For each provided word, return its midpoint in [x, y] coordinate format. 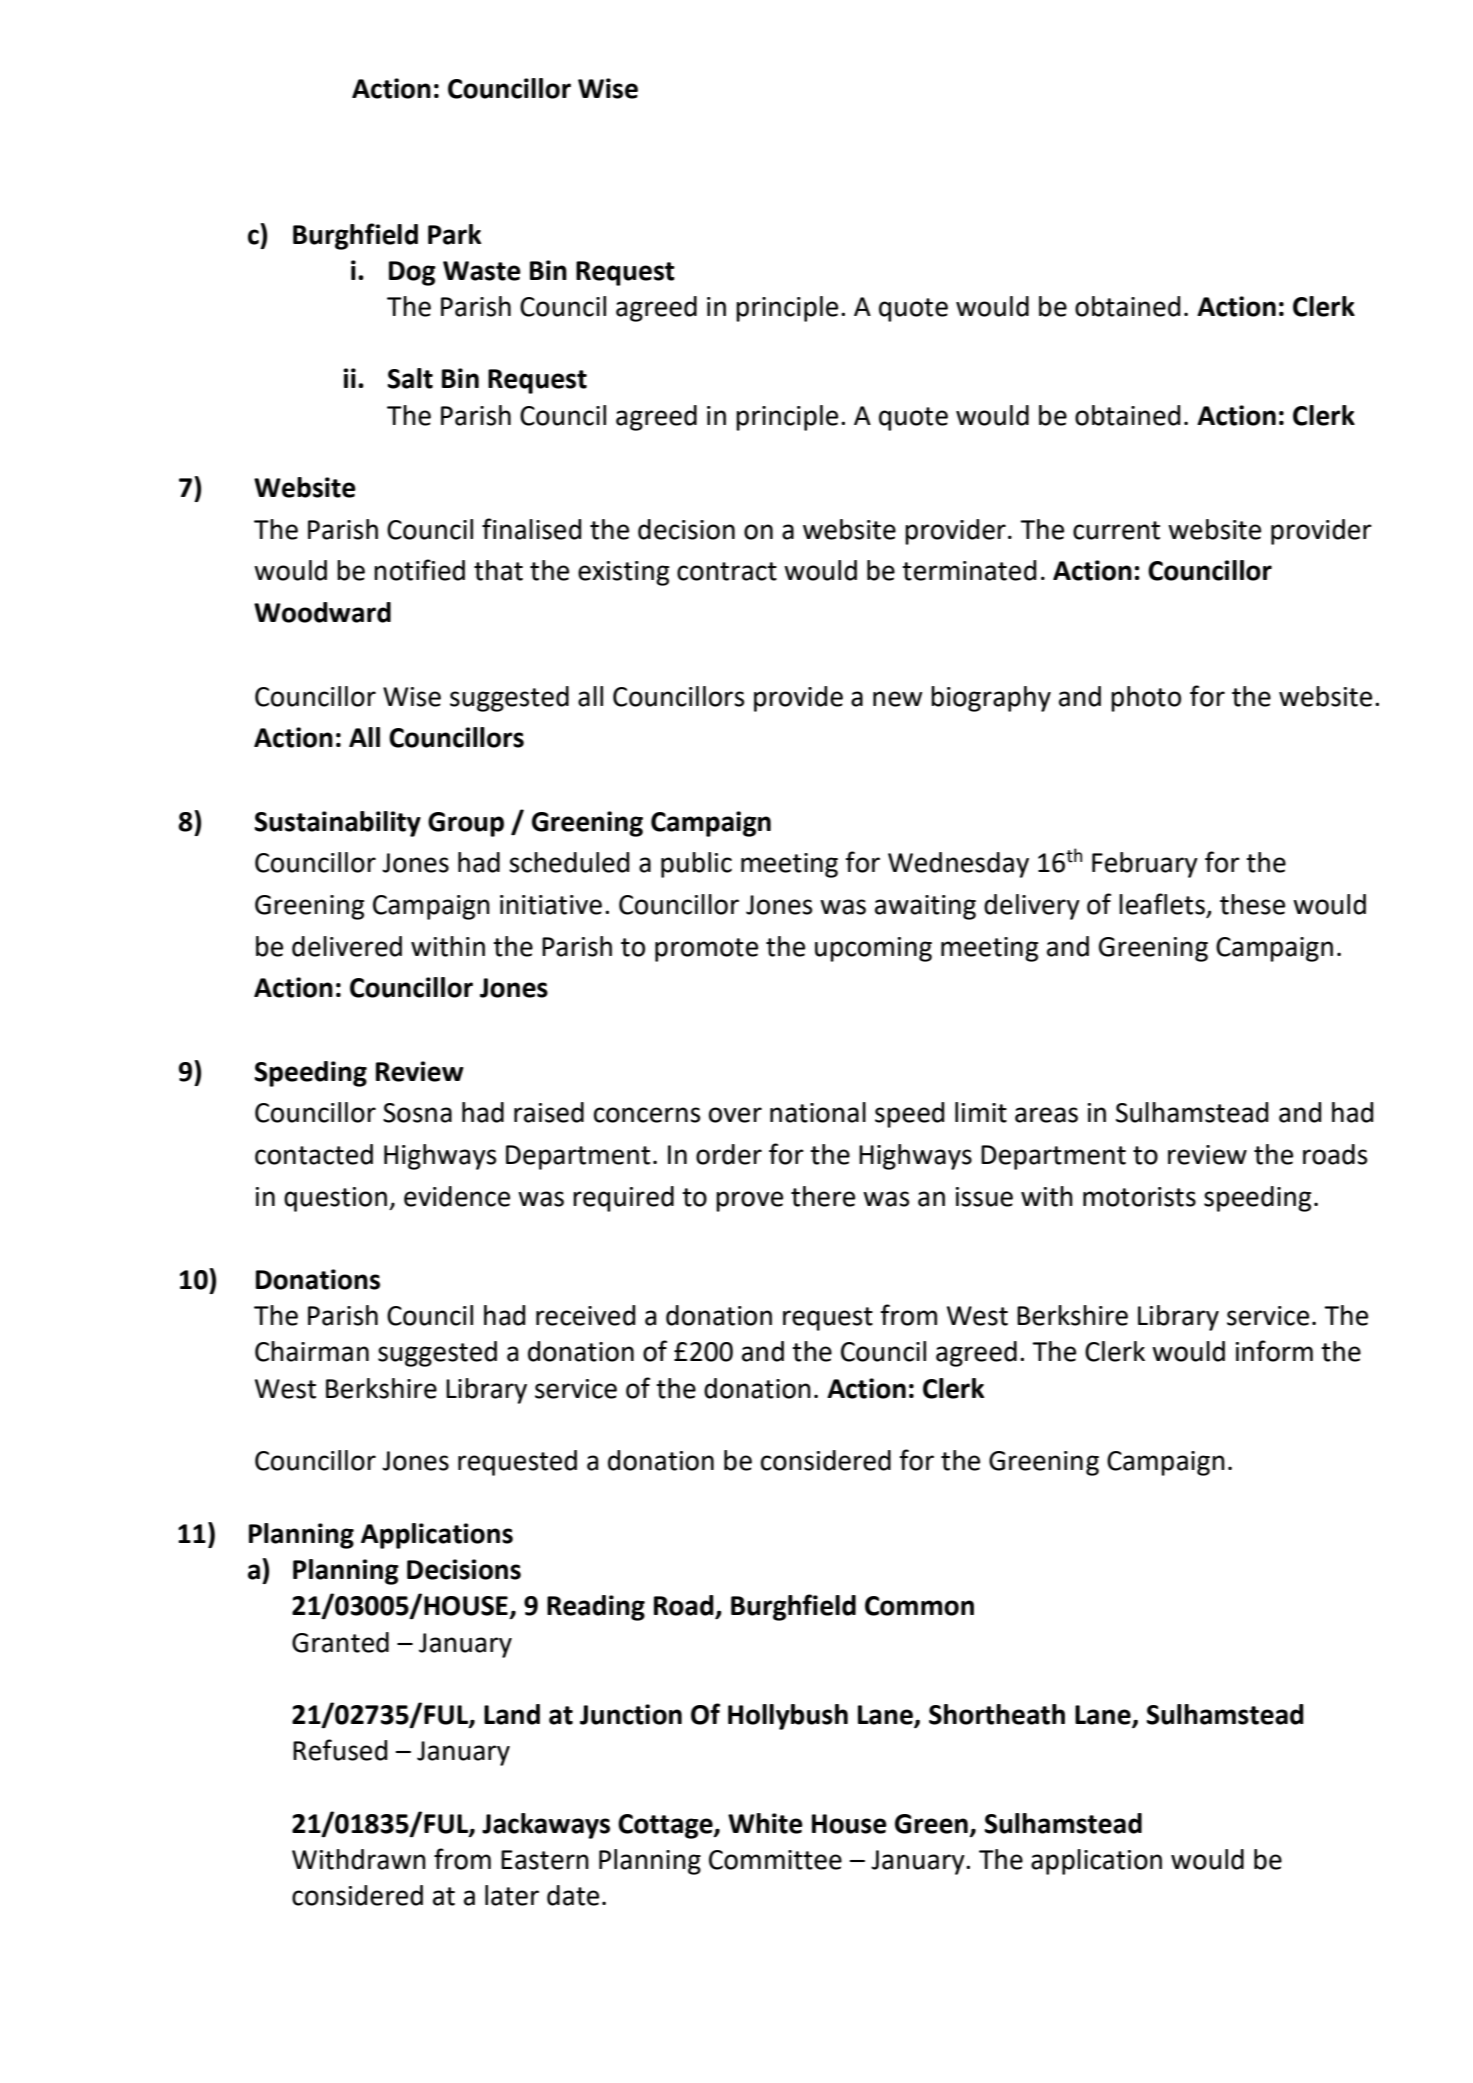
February [1145, 865]
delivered [347, 946]
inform [1274, 1351]
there [823, 1196]
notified [419, 570]
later [512, 1895]
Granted [340, 1642]
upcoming [873, 949]
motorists [1139, 1197]
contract [727, 571]
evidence [457, 1196]
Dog [412, 273]
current [1116, 530]
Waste [482, 271]
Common [919, 1606]
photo [1146, 699]
